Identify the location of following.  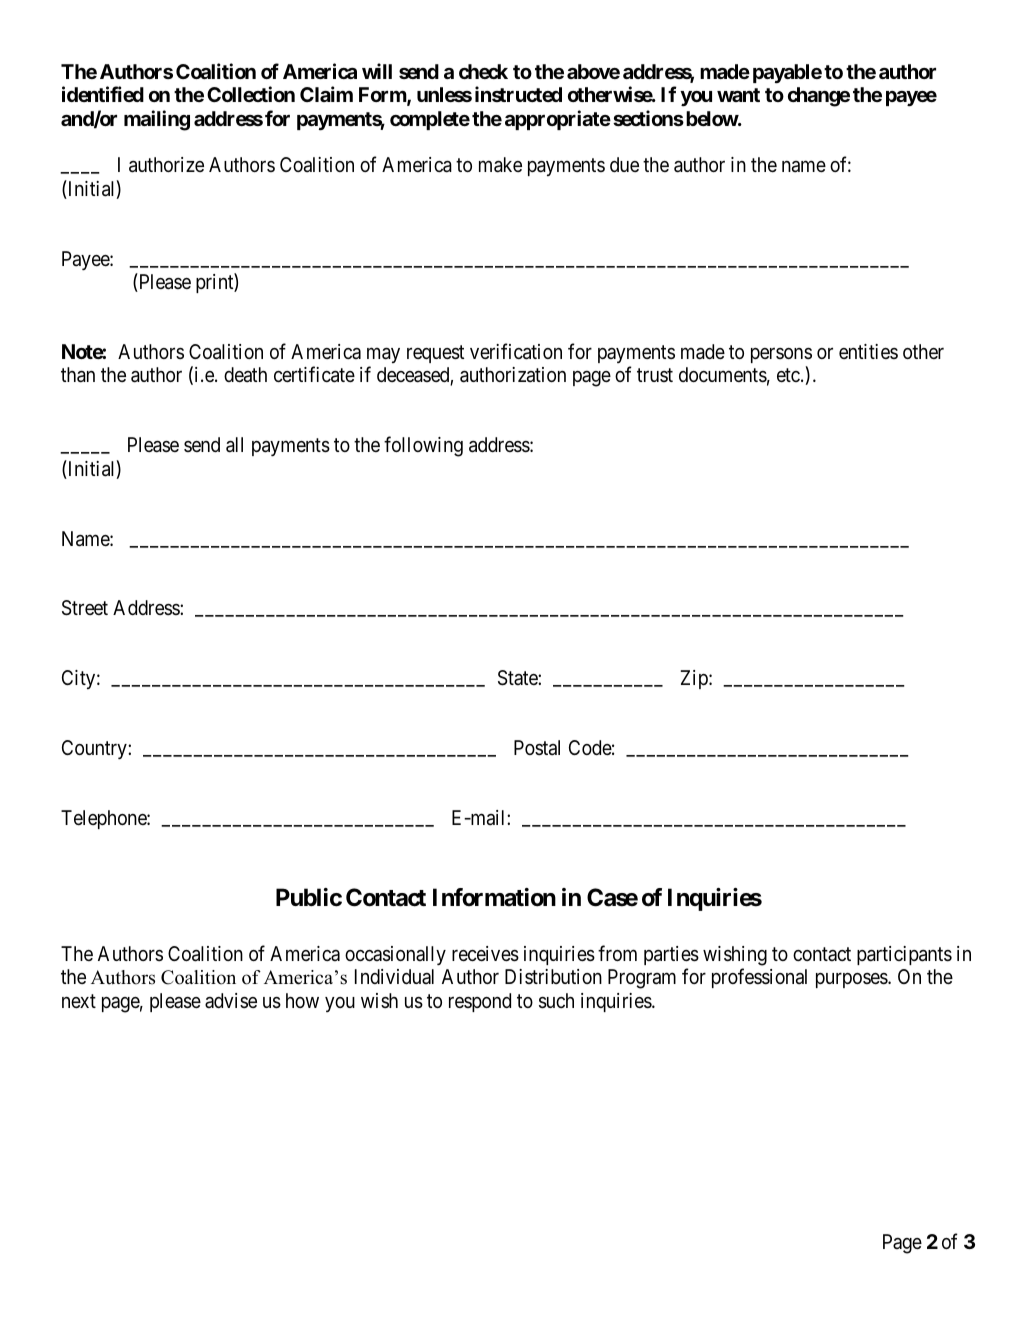
(423, 446).
